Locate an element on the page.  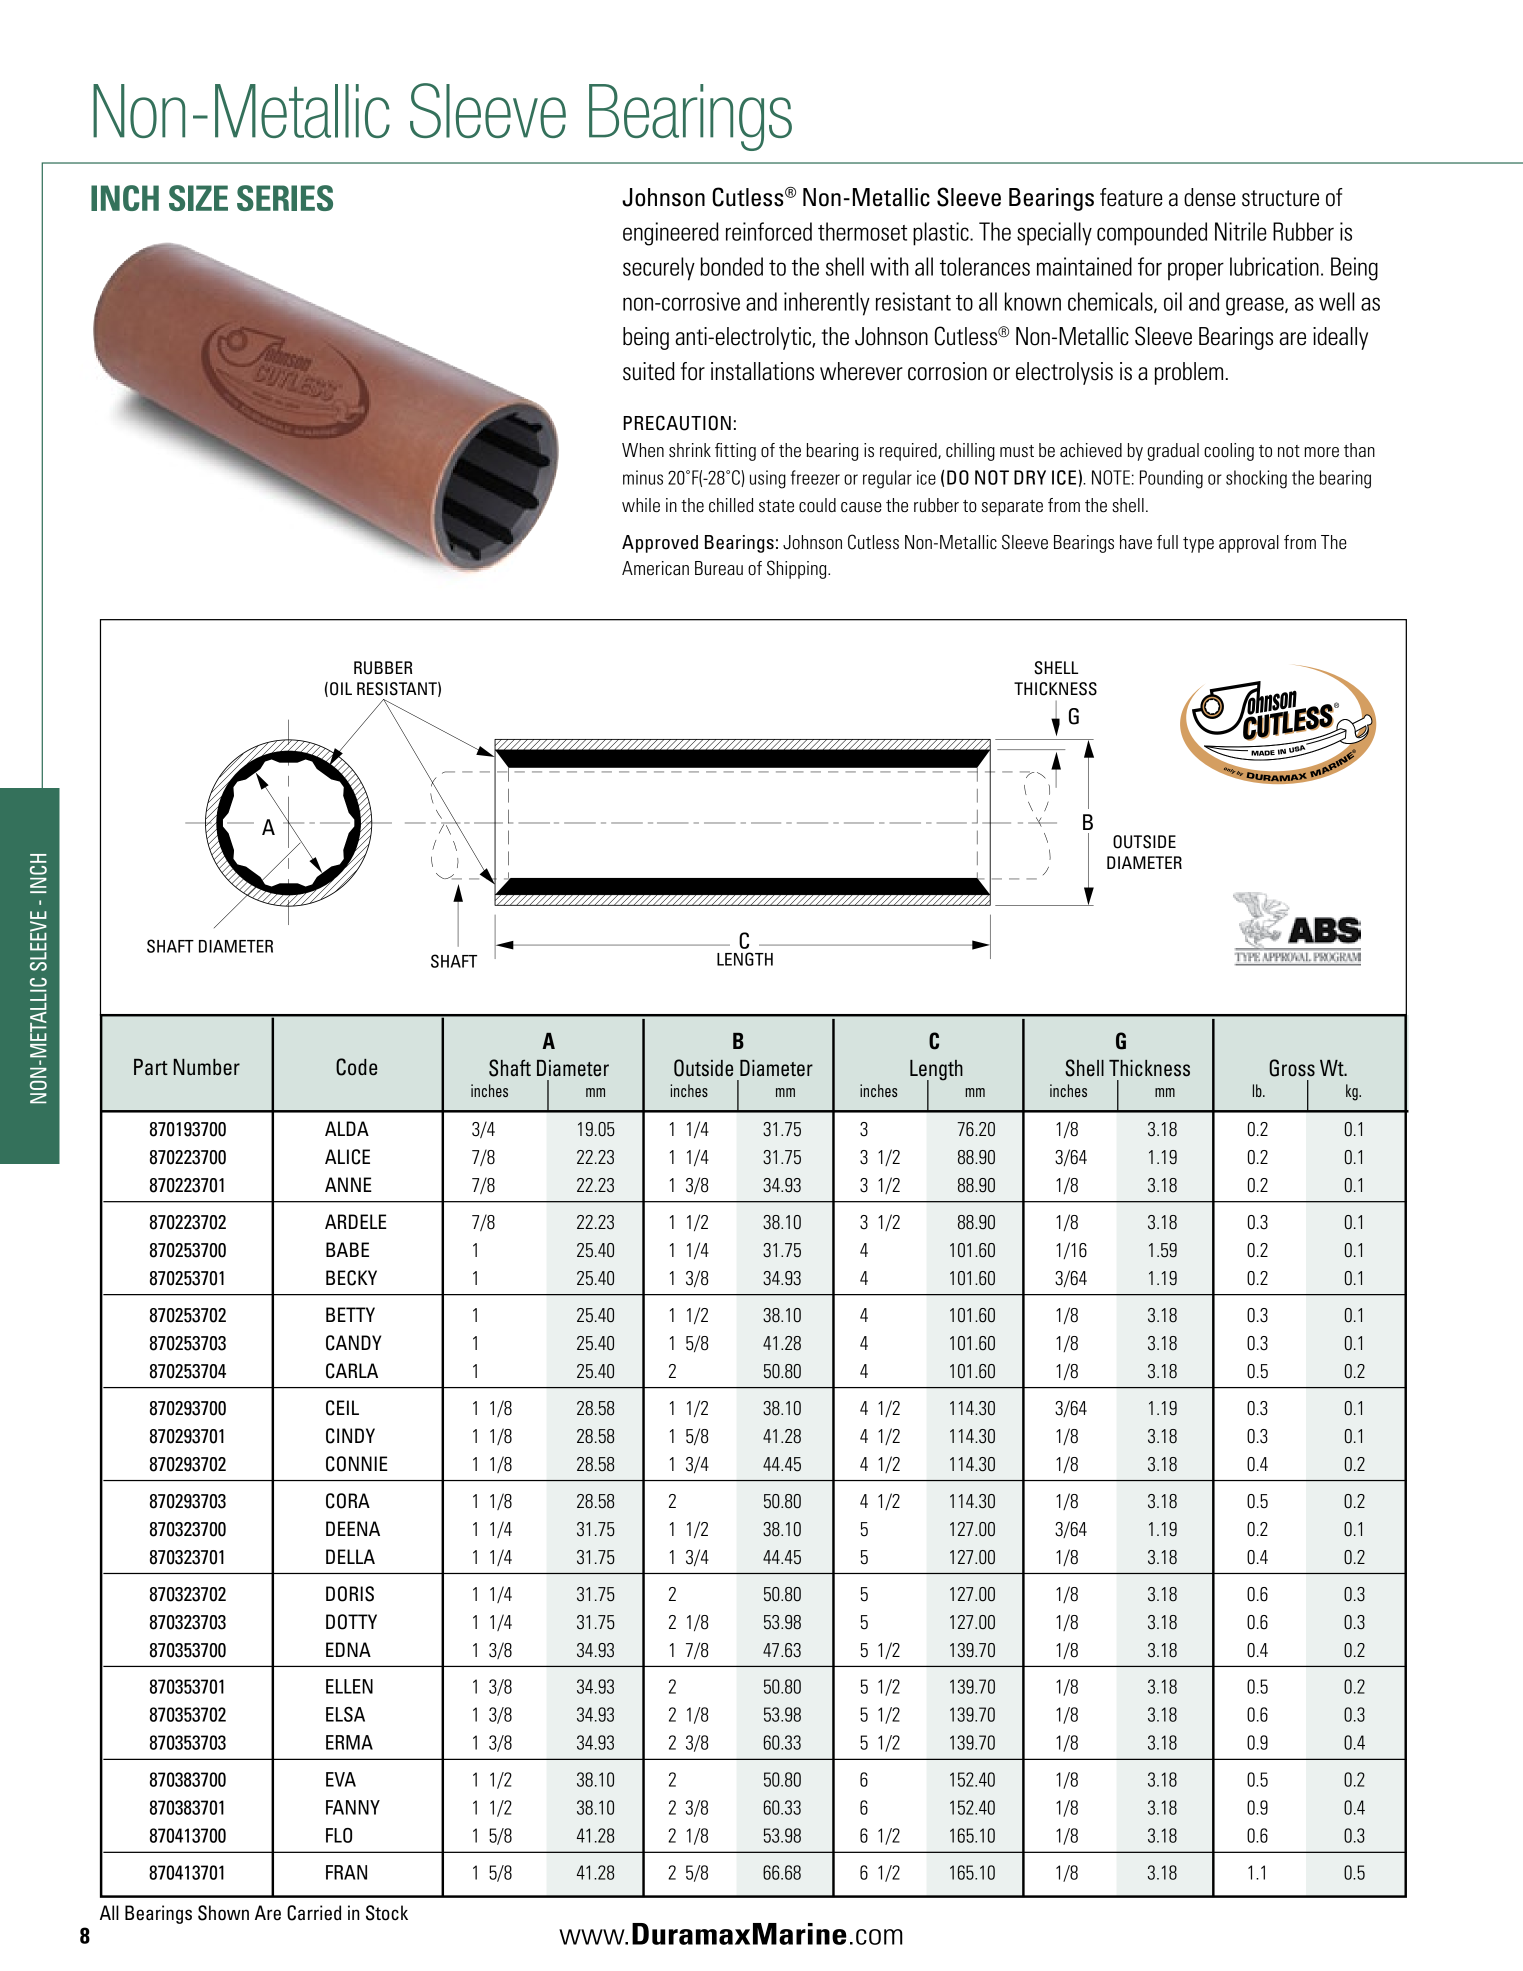
Code is located at coordinates (356, 1067).
